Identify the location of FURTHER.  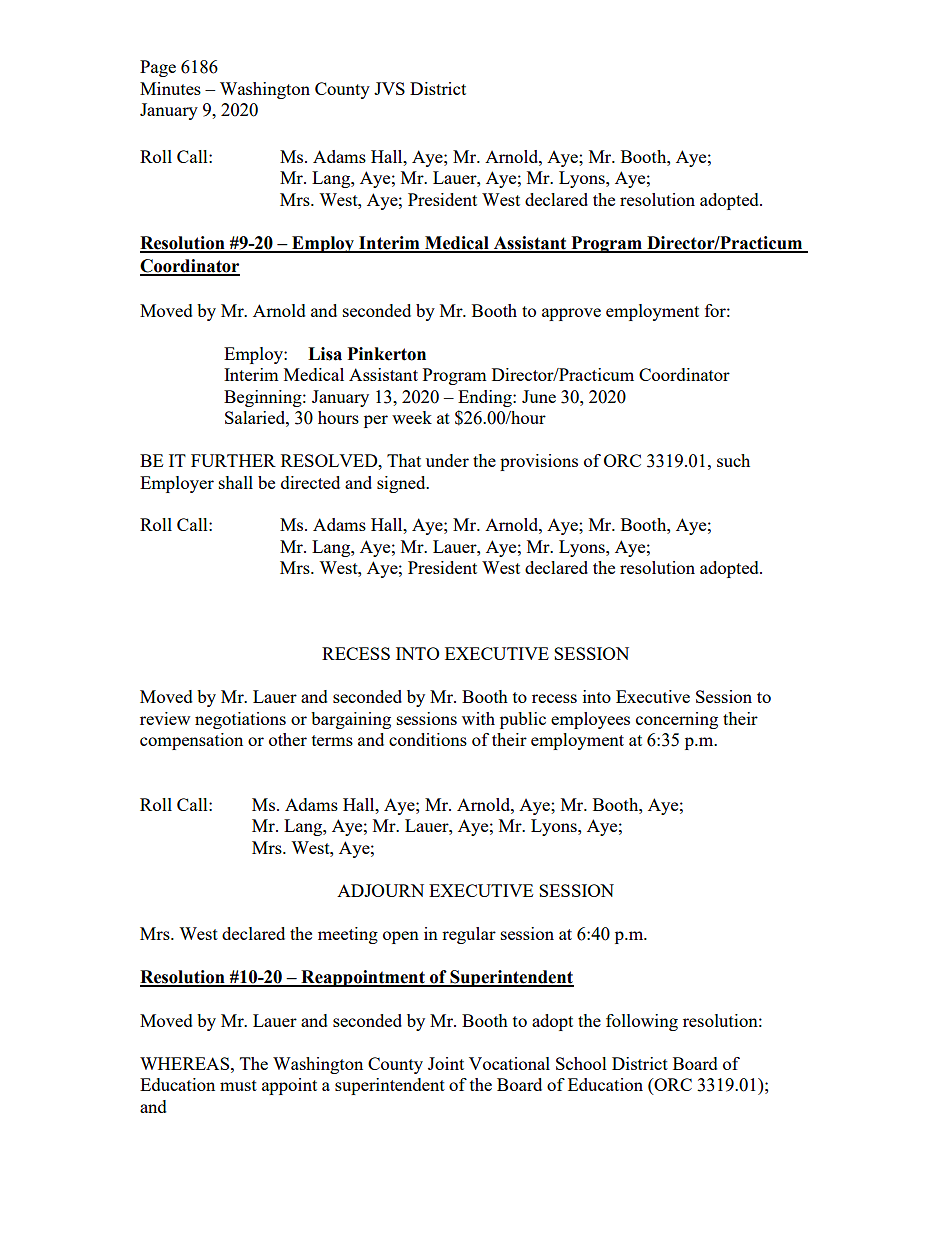
(233, 460).
